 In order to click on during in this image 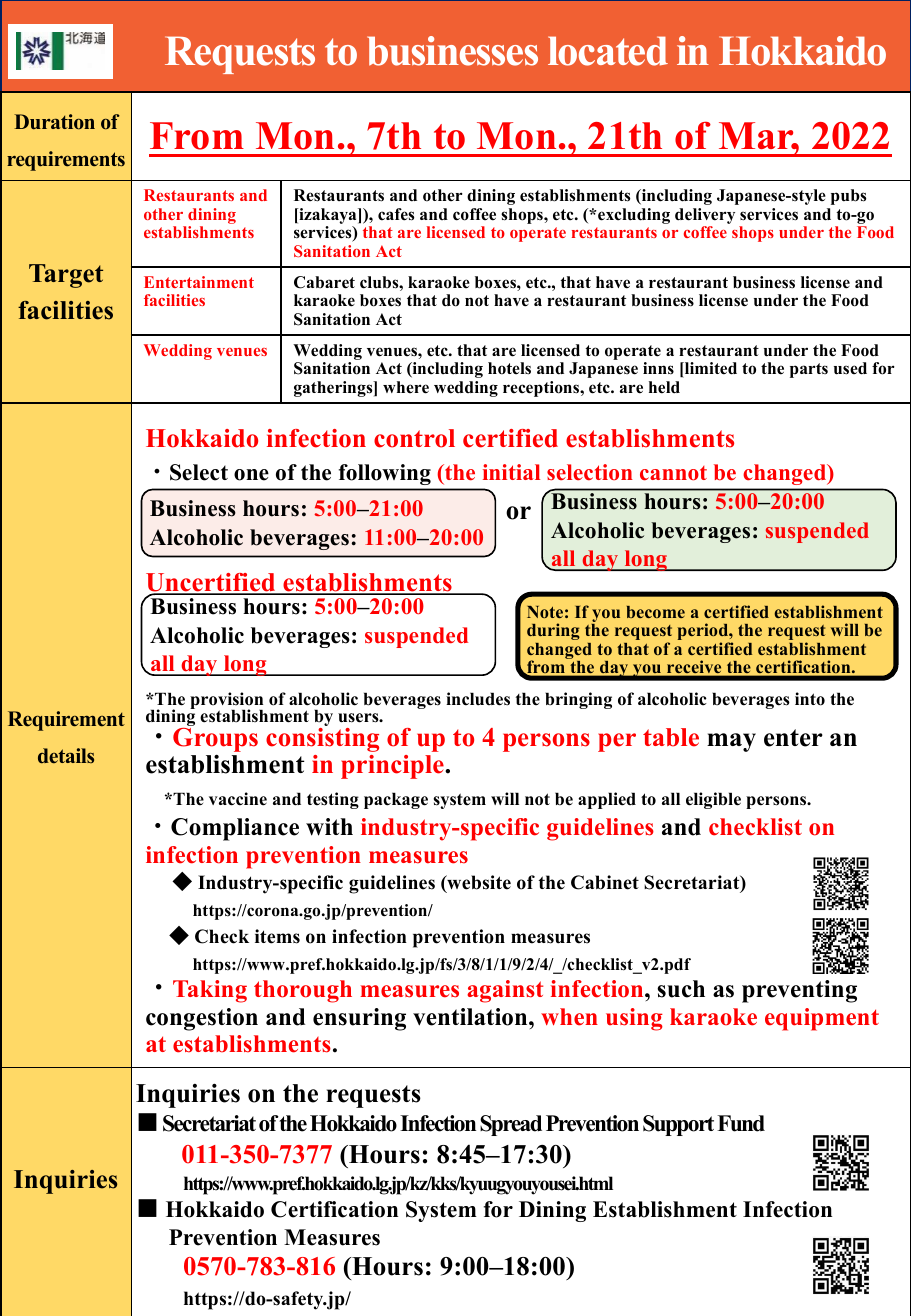, I will do `click(553, 631)`.
